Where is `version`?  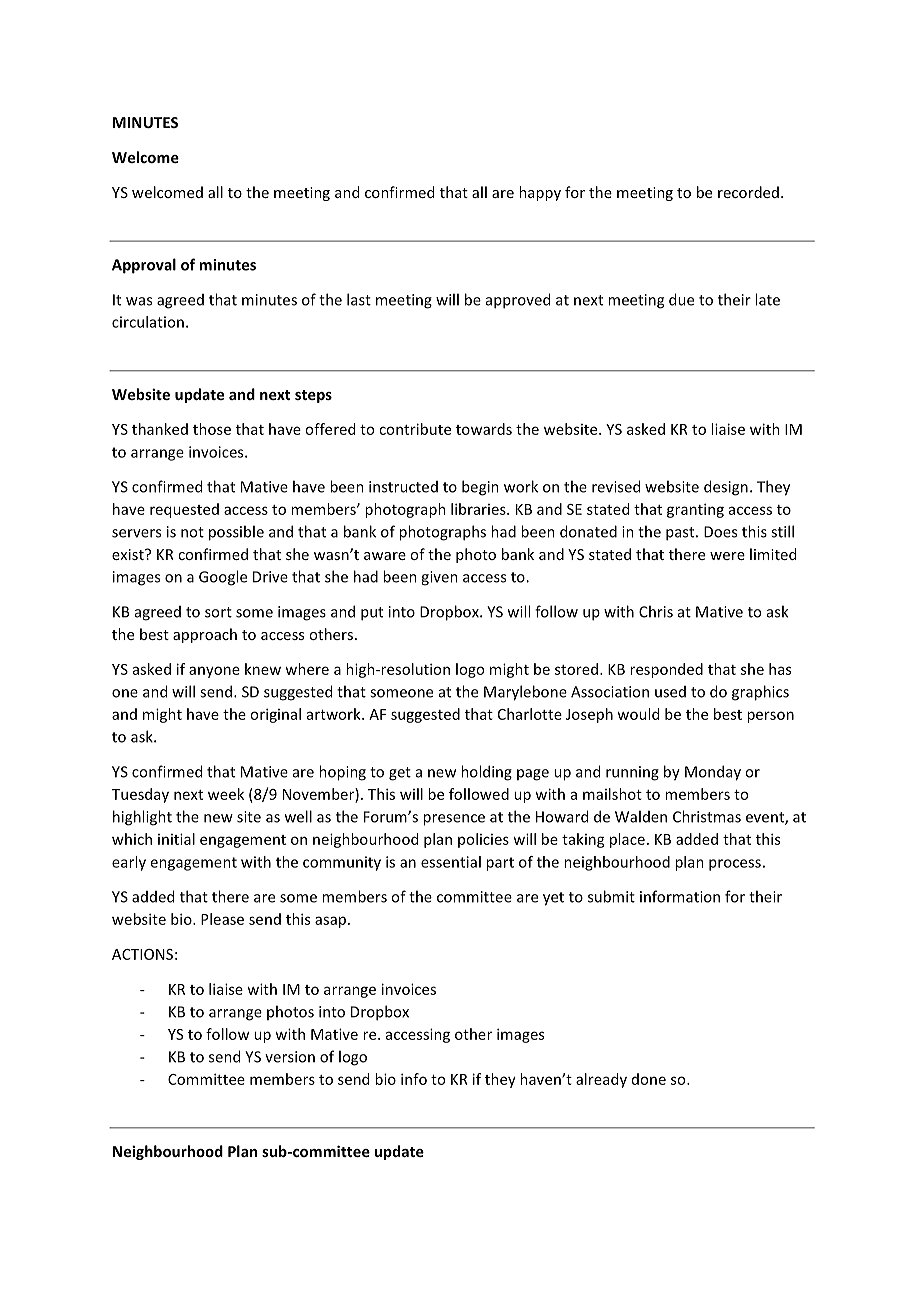 version is located at coordinates (290, 1057).
